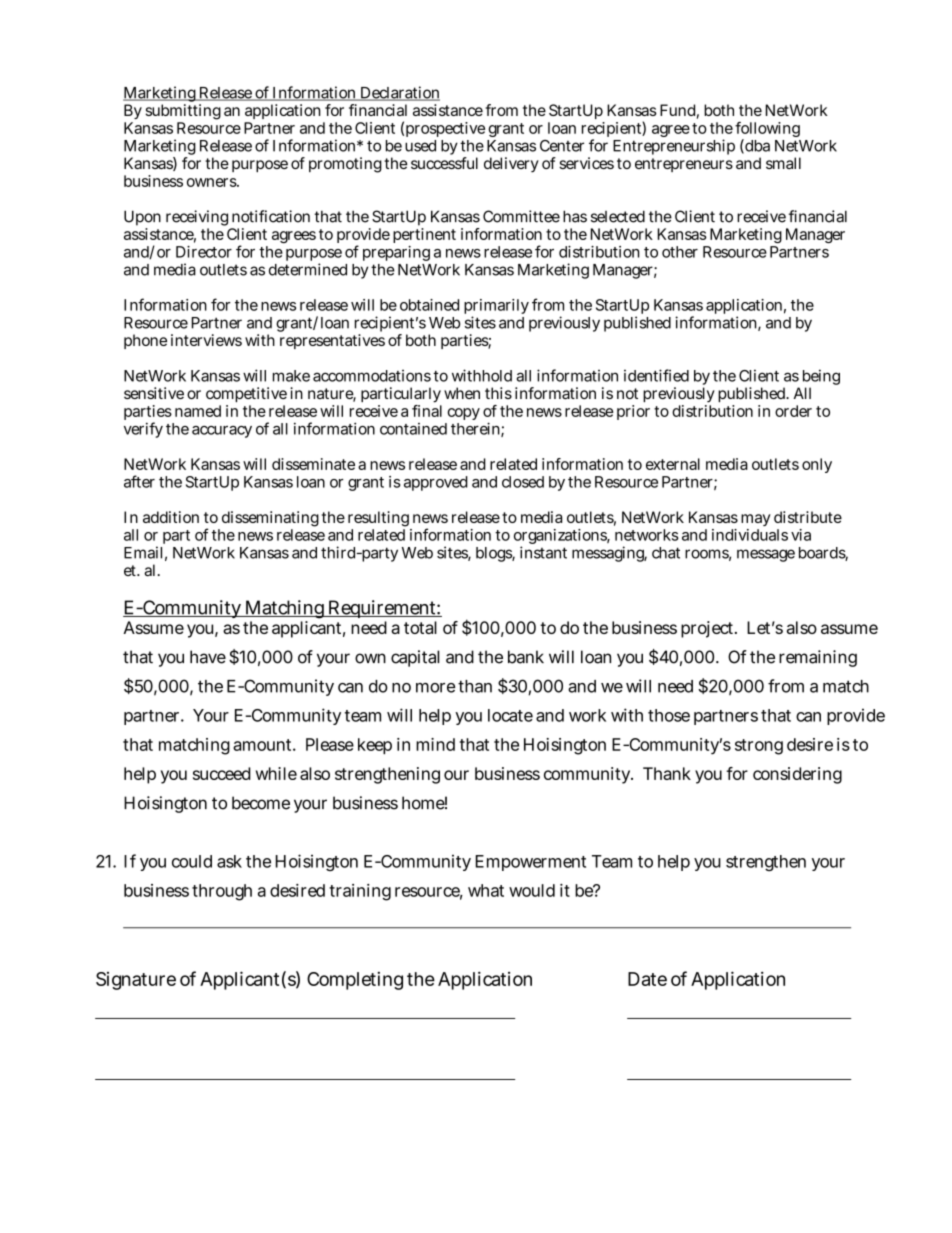 The height and width of the screenshot is (1233, 952). I want to click on have, so click(208, 657).
